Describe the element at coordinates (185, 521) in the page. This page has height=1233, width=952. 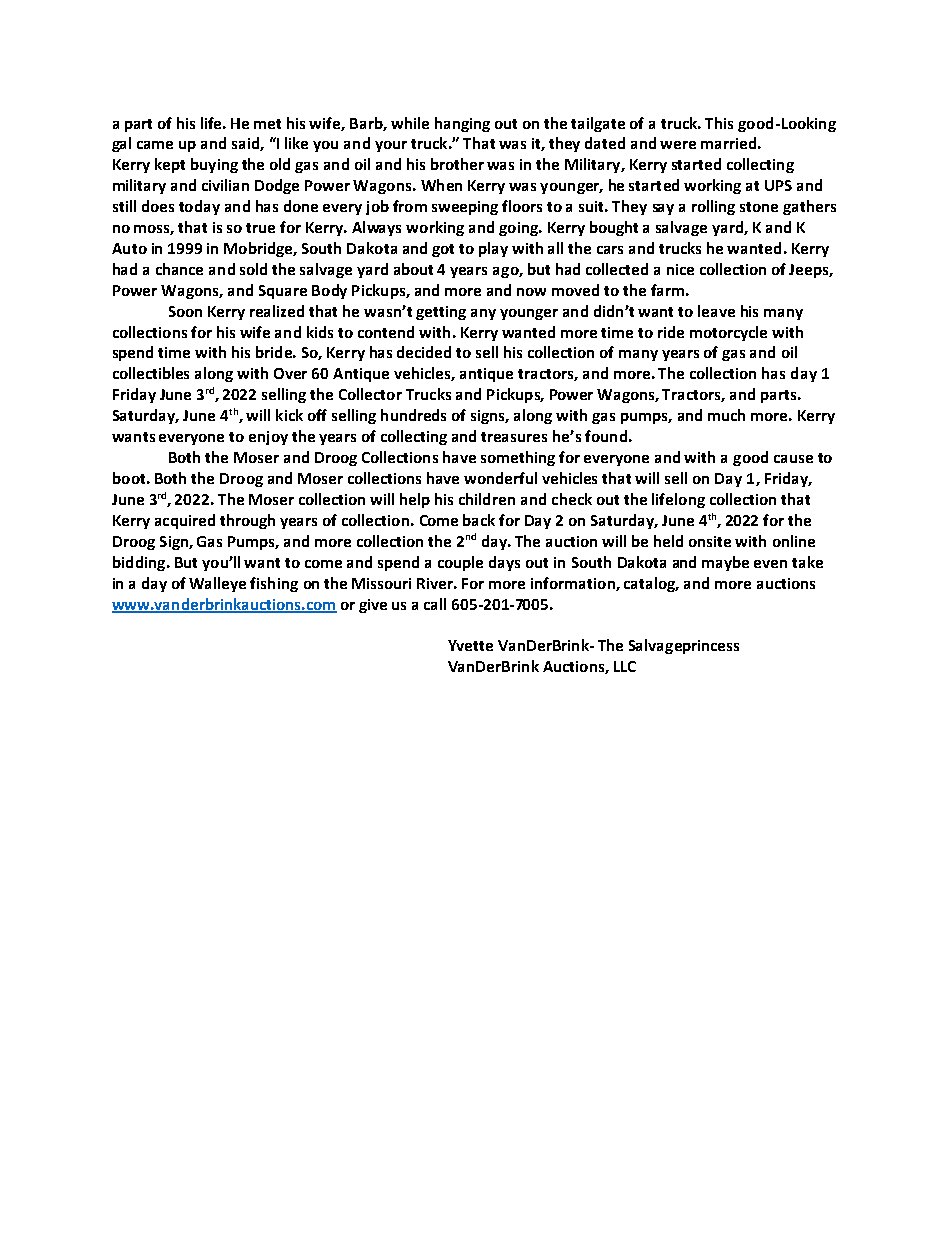
I see `acquired` at that location.
